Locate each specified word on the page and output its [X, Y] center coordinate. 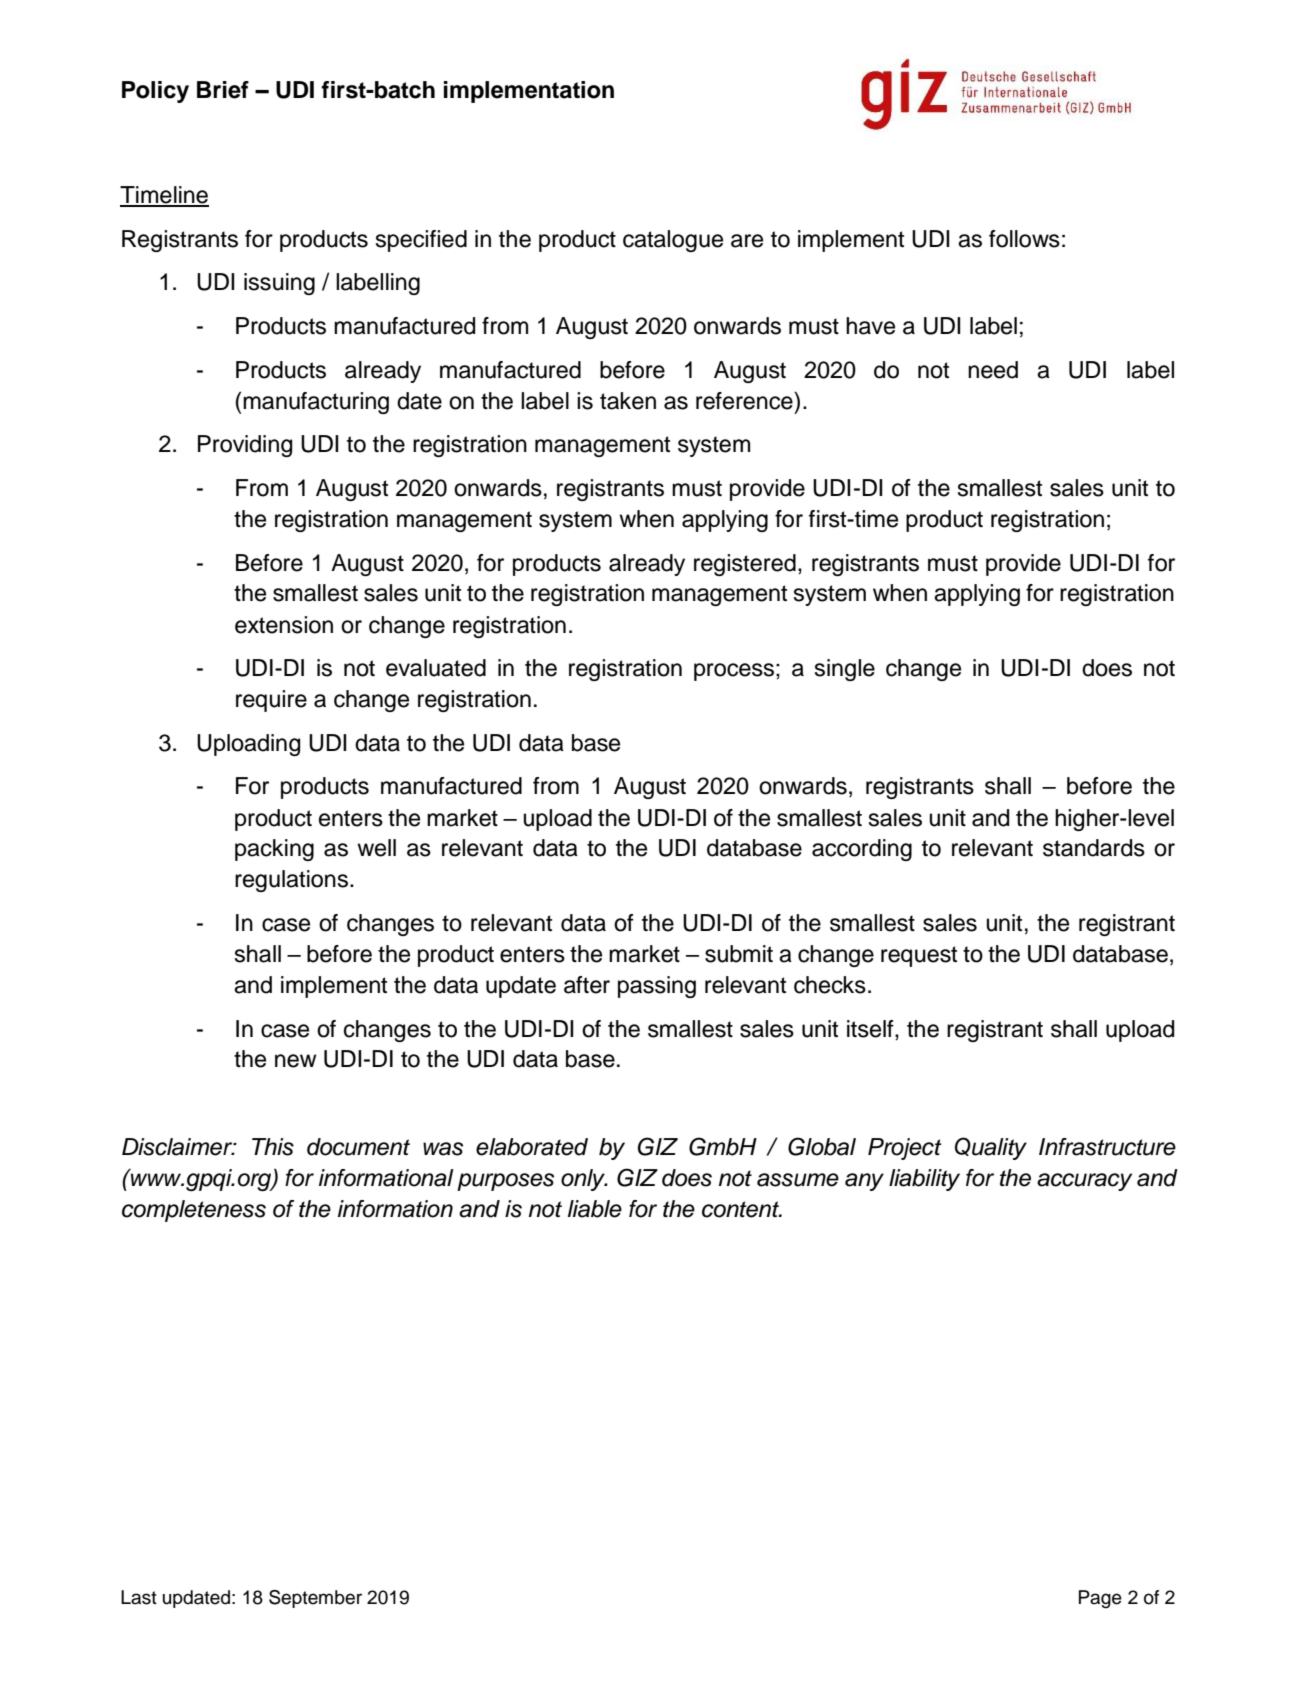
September [315, 1599]
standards [1094, 848]
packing [274, 850]
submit [739, 954]
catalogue [673, 241]
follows [1024, 239]
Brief [223, 90]
